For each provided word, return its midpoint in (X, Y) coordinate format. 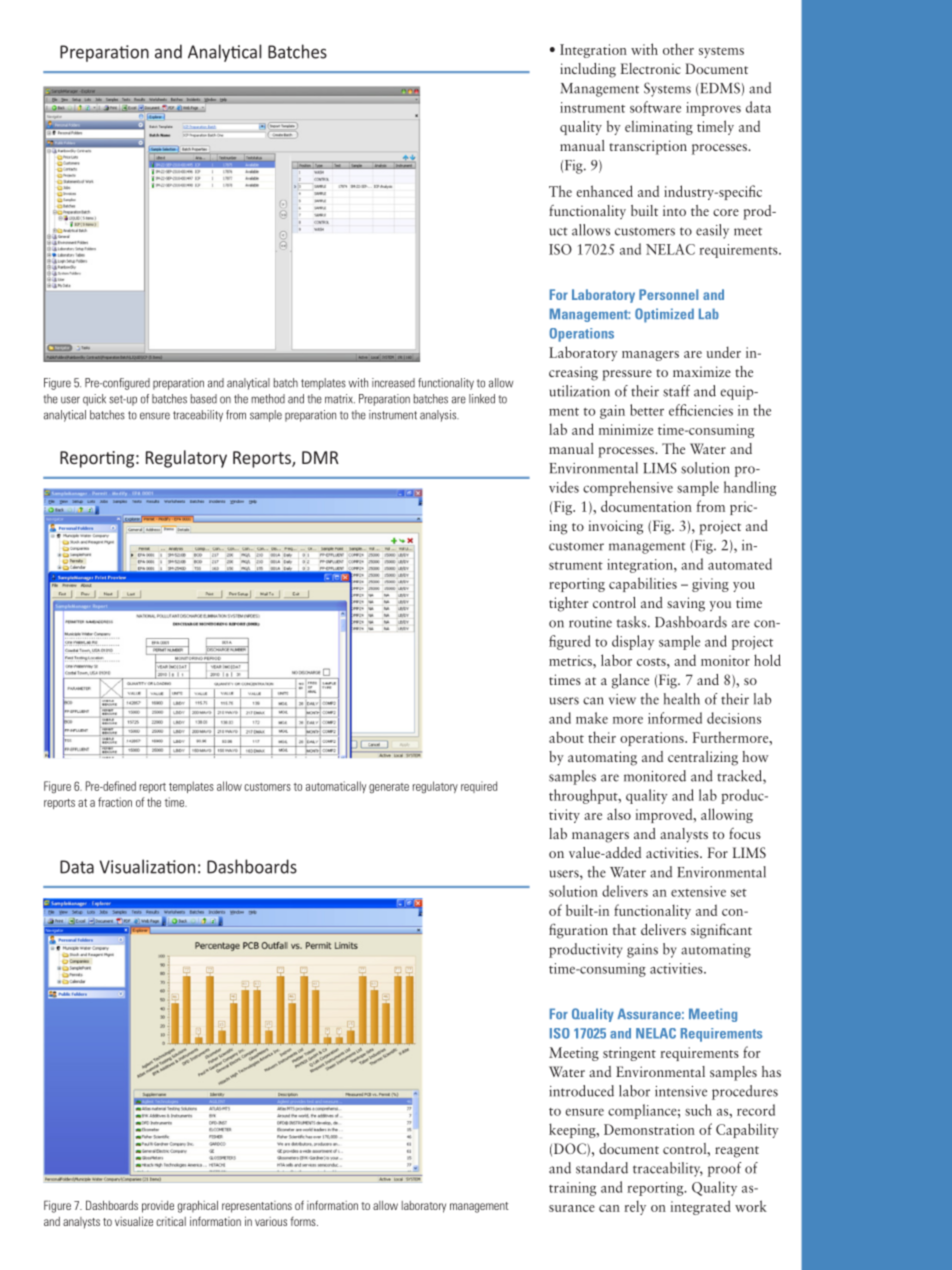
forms (304, 1221)
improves (713, 109)
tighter (568, 604)
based (204, 399)
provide (158, 1207)
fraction (115, 802)
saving (686, 604)
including (588, 70)
